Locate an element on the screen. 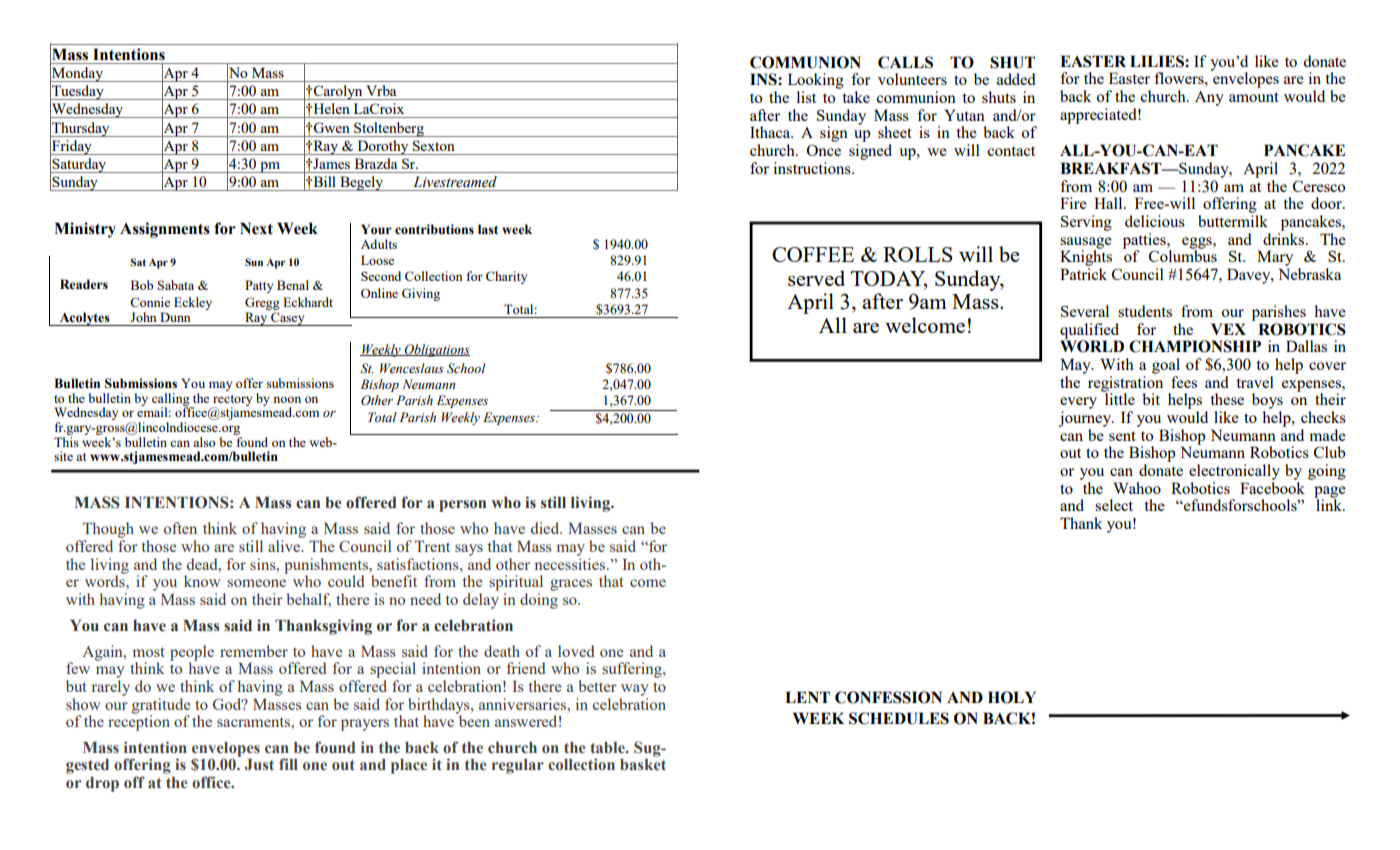 This screenshot has height=850, width=1400. list is located at coordinates (806, 97).
